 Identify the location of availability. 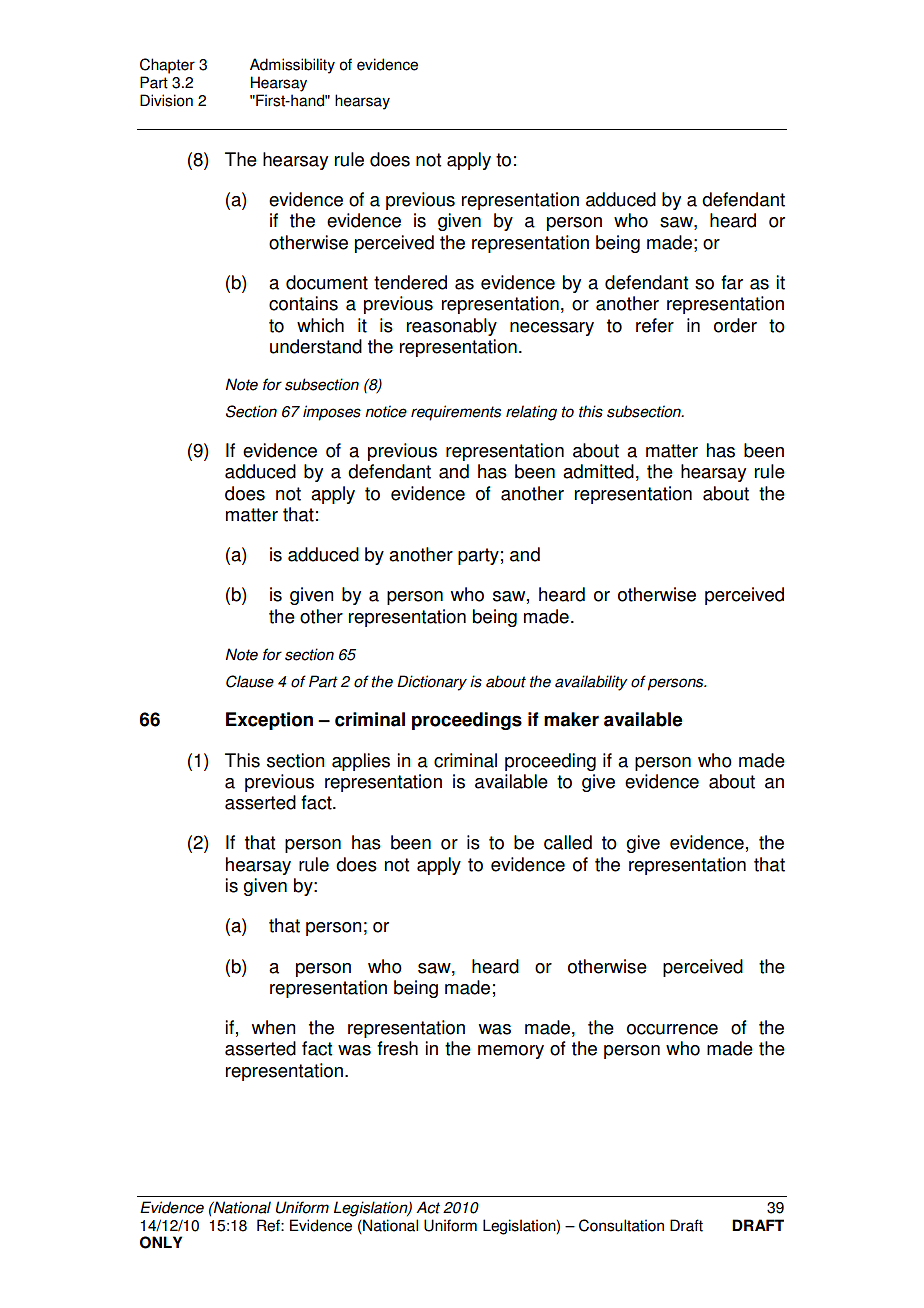
(591, 683).
